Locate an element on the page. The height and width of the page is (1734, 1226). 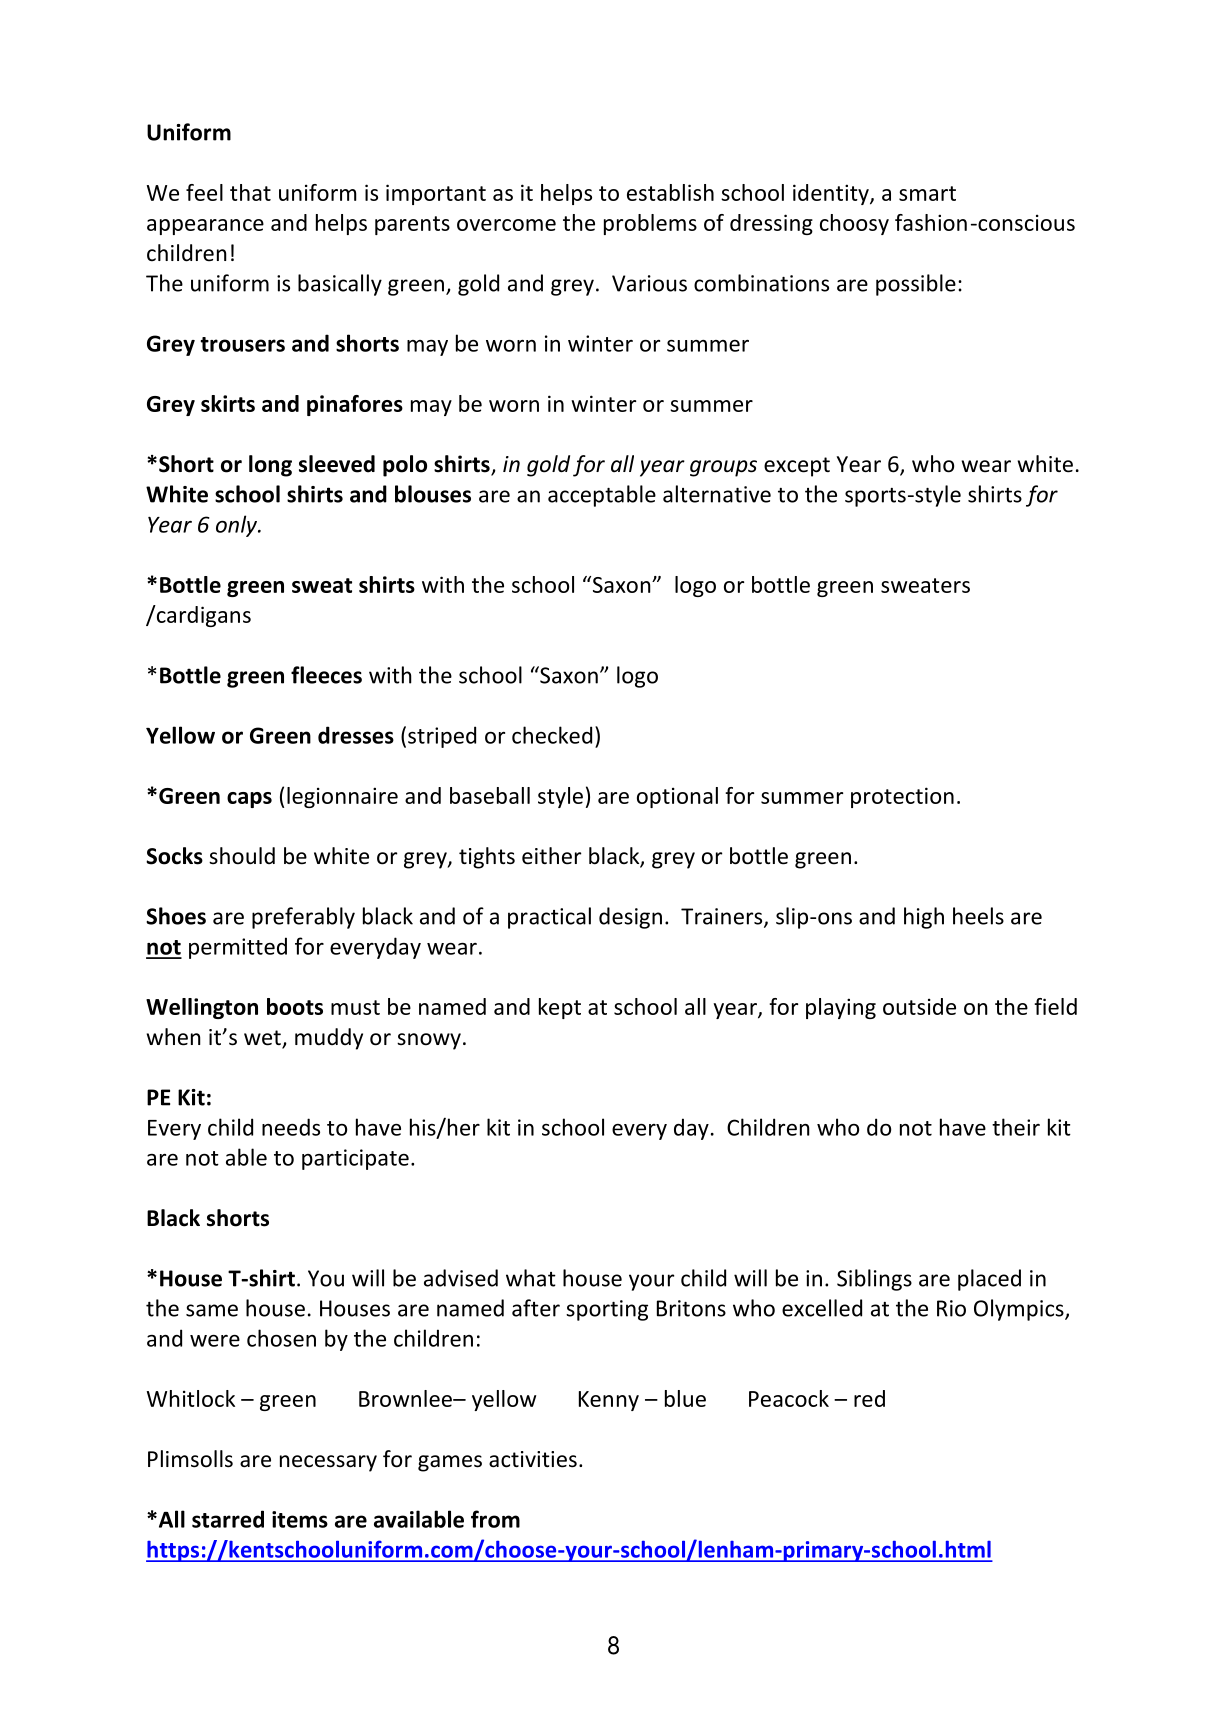
problems is located at coordinates (650, 224).
